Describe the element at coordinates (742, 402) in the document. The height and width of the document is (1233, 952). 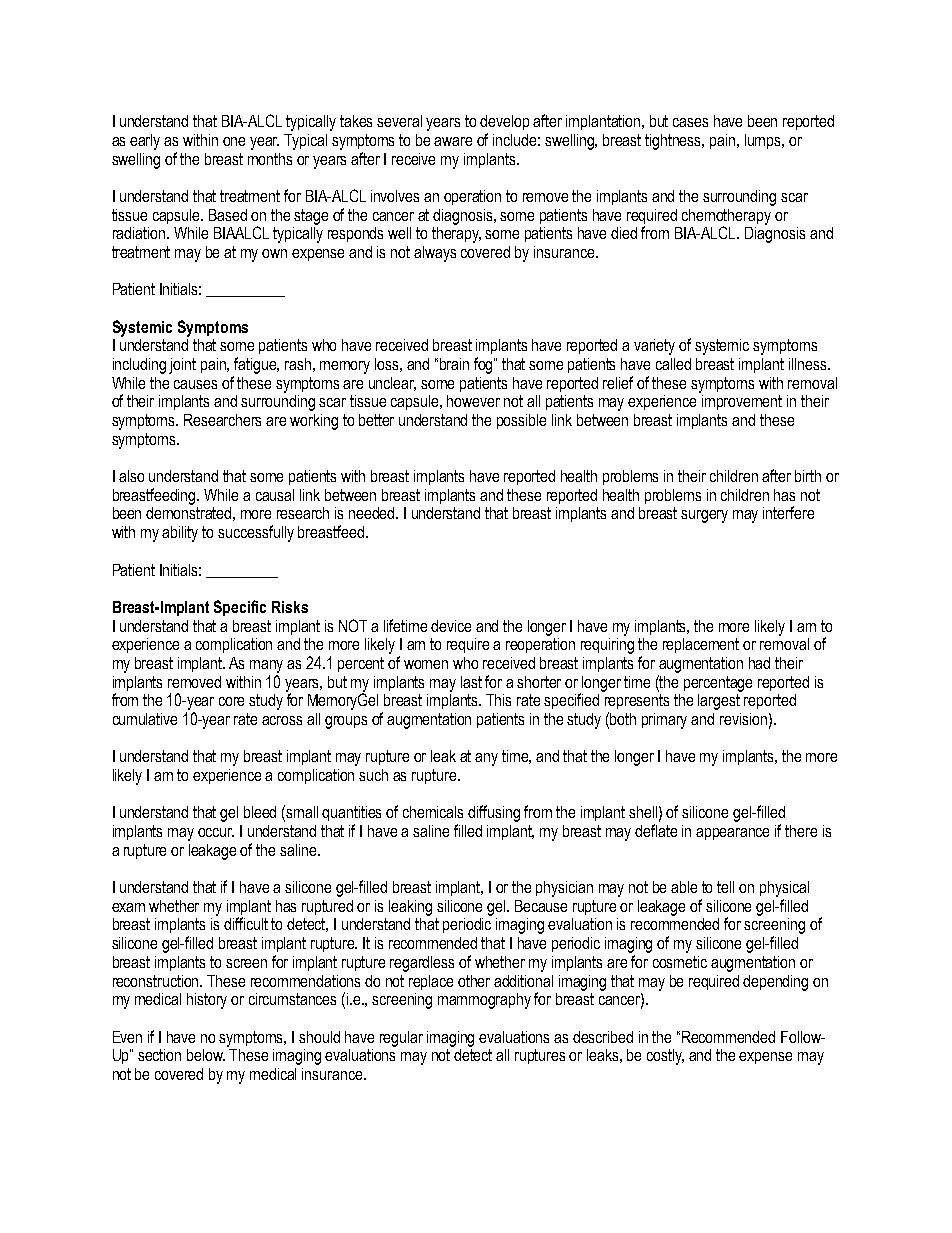
I see `improvement` at that location.
